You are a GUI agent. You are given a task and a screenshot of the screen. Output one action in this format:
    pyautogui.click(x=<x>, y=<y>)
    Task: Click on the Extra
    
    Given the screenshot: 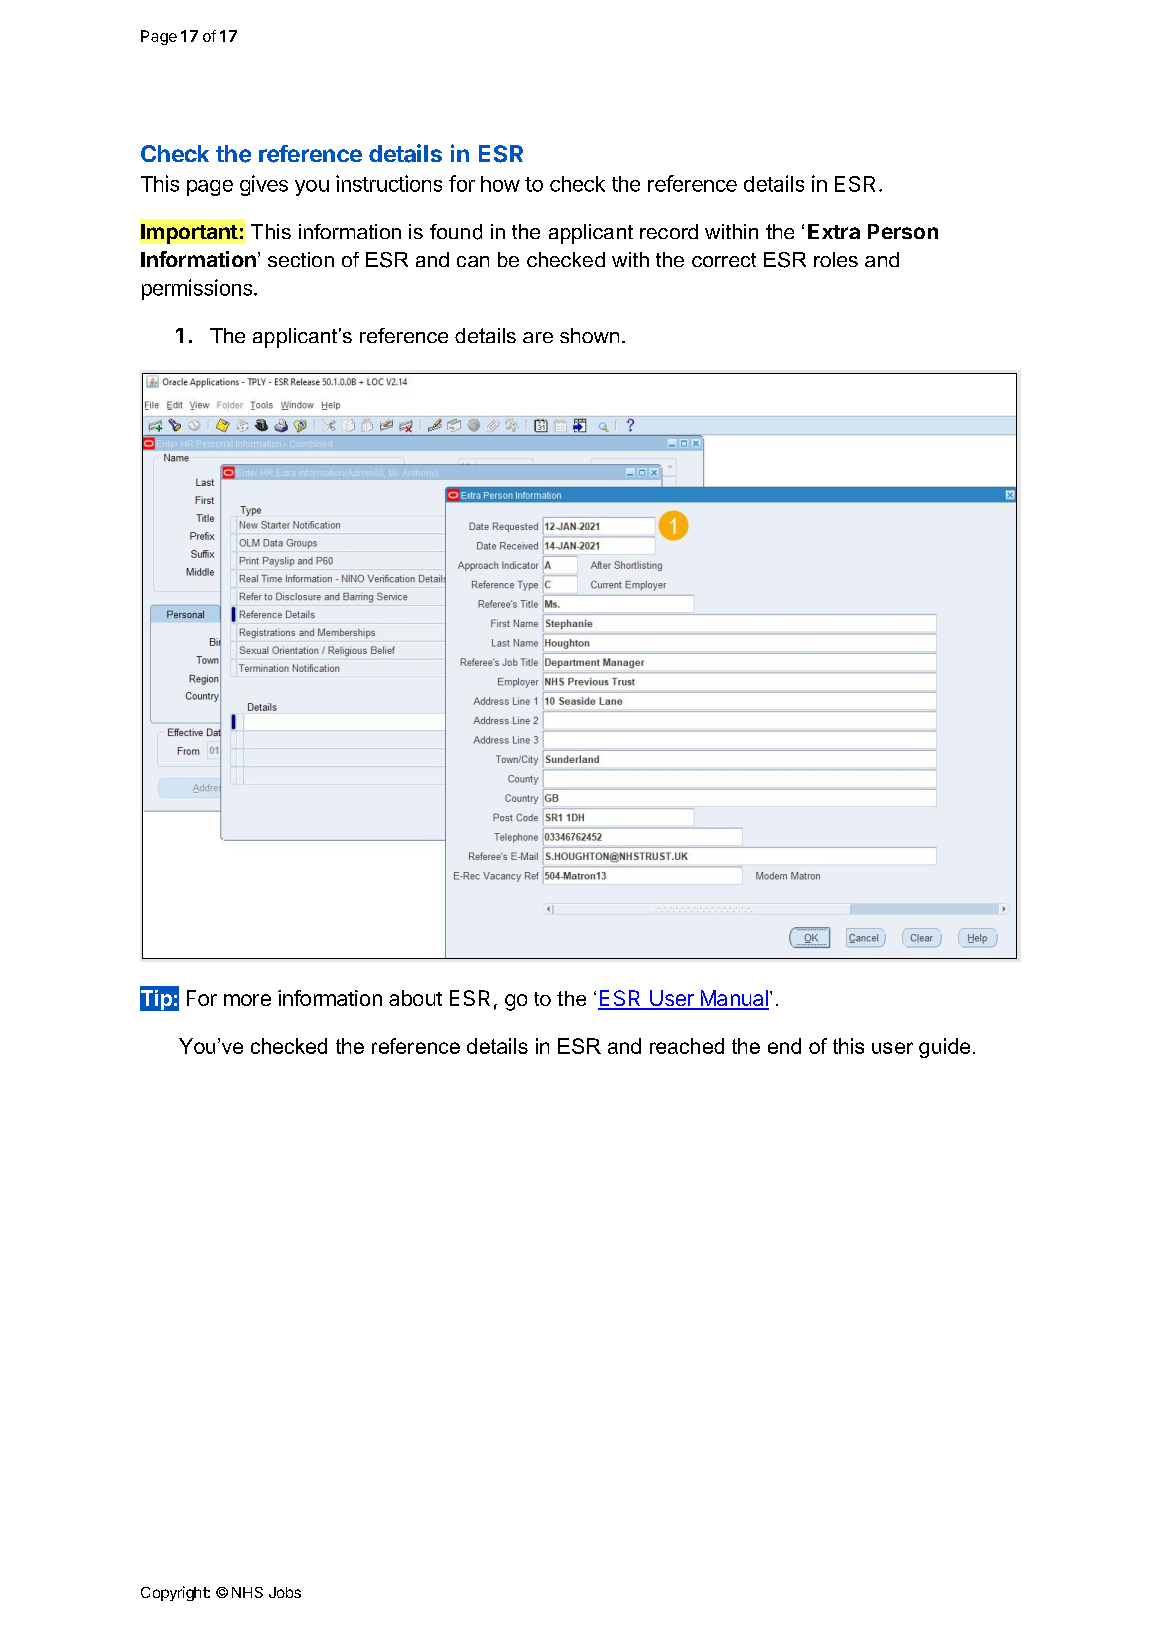 What is the action you would take?
    pyautogui.click(x=834, y=231)
